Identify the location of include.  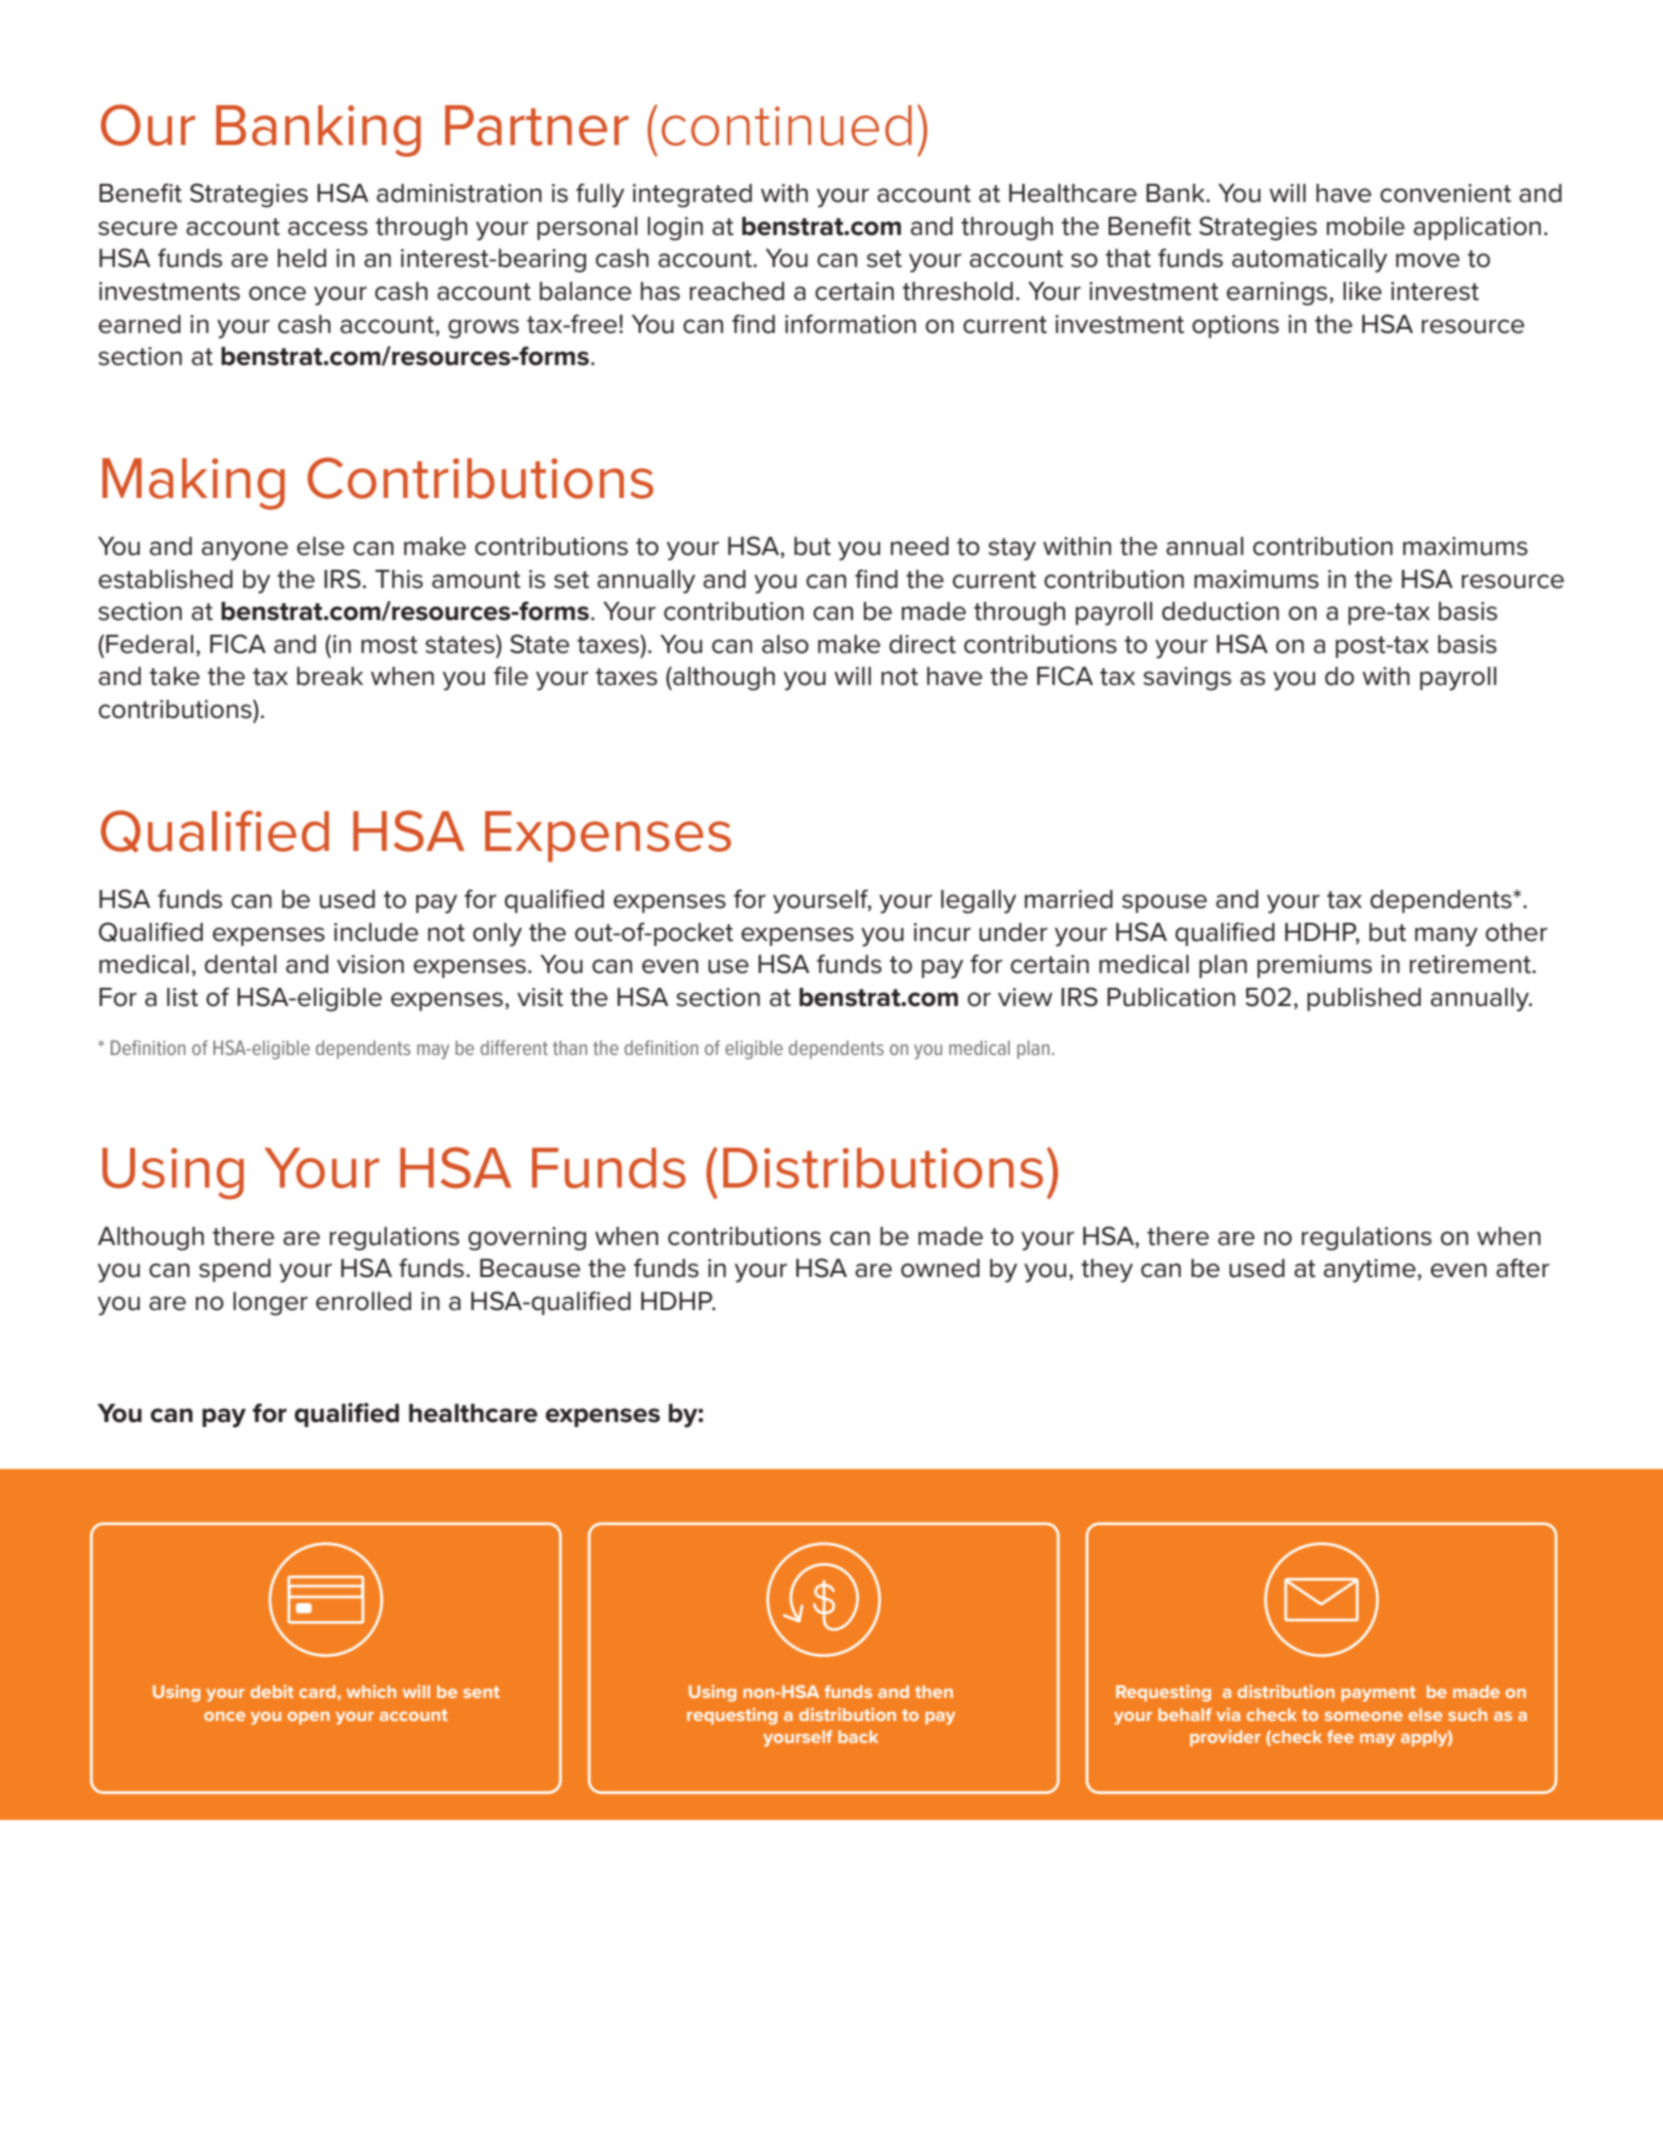
(376, 932).
